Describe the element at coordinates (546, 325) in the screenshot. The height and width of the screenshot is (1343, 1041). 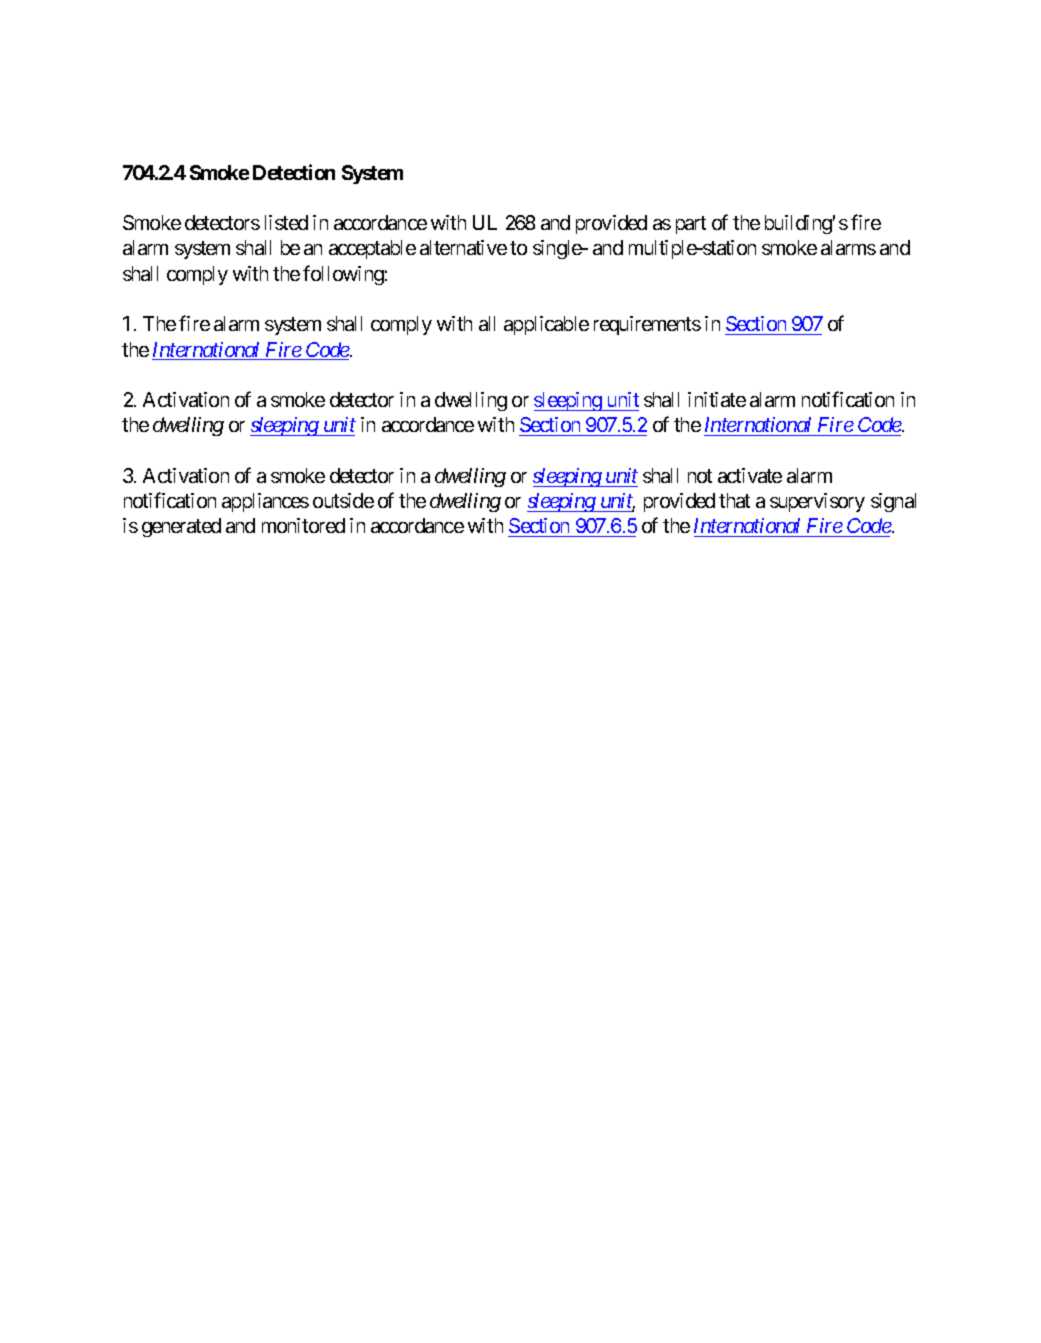
I see `applicable` at that location.
